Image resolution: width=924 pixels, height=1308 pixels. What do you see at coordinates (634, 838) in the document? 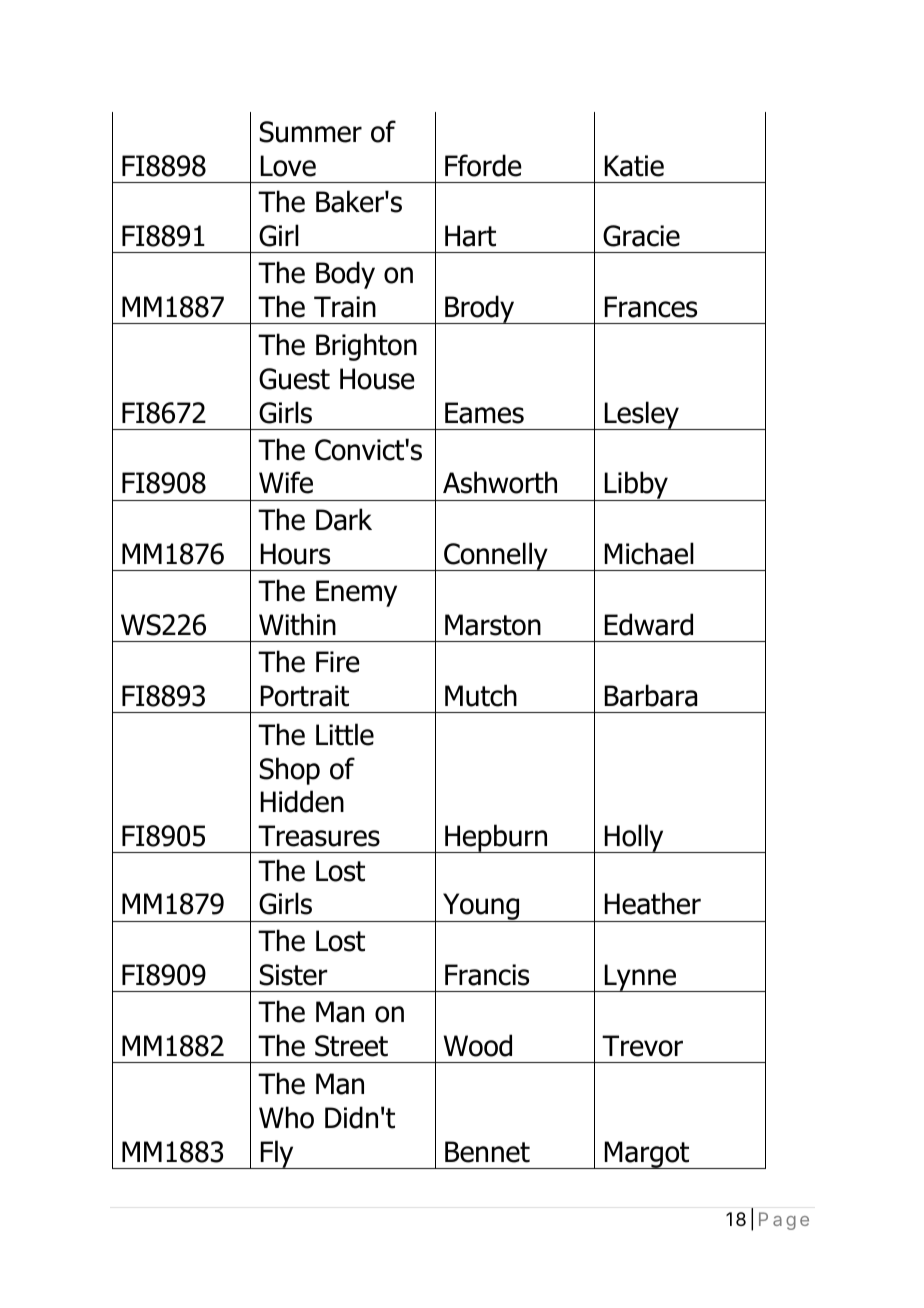
I see `Holly` at bounding box center [634, 838].
